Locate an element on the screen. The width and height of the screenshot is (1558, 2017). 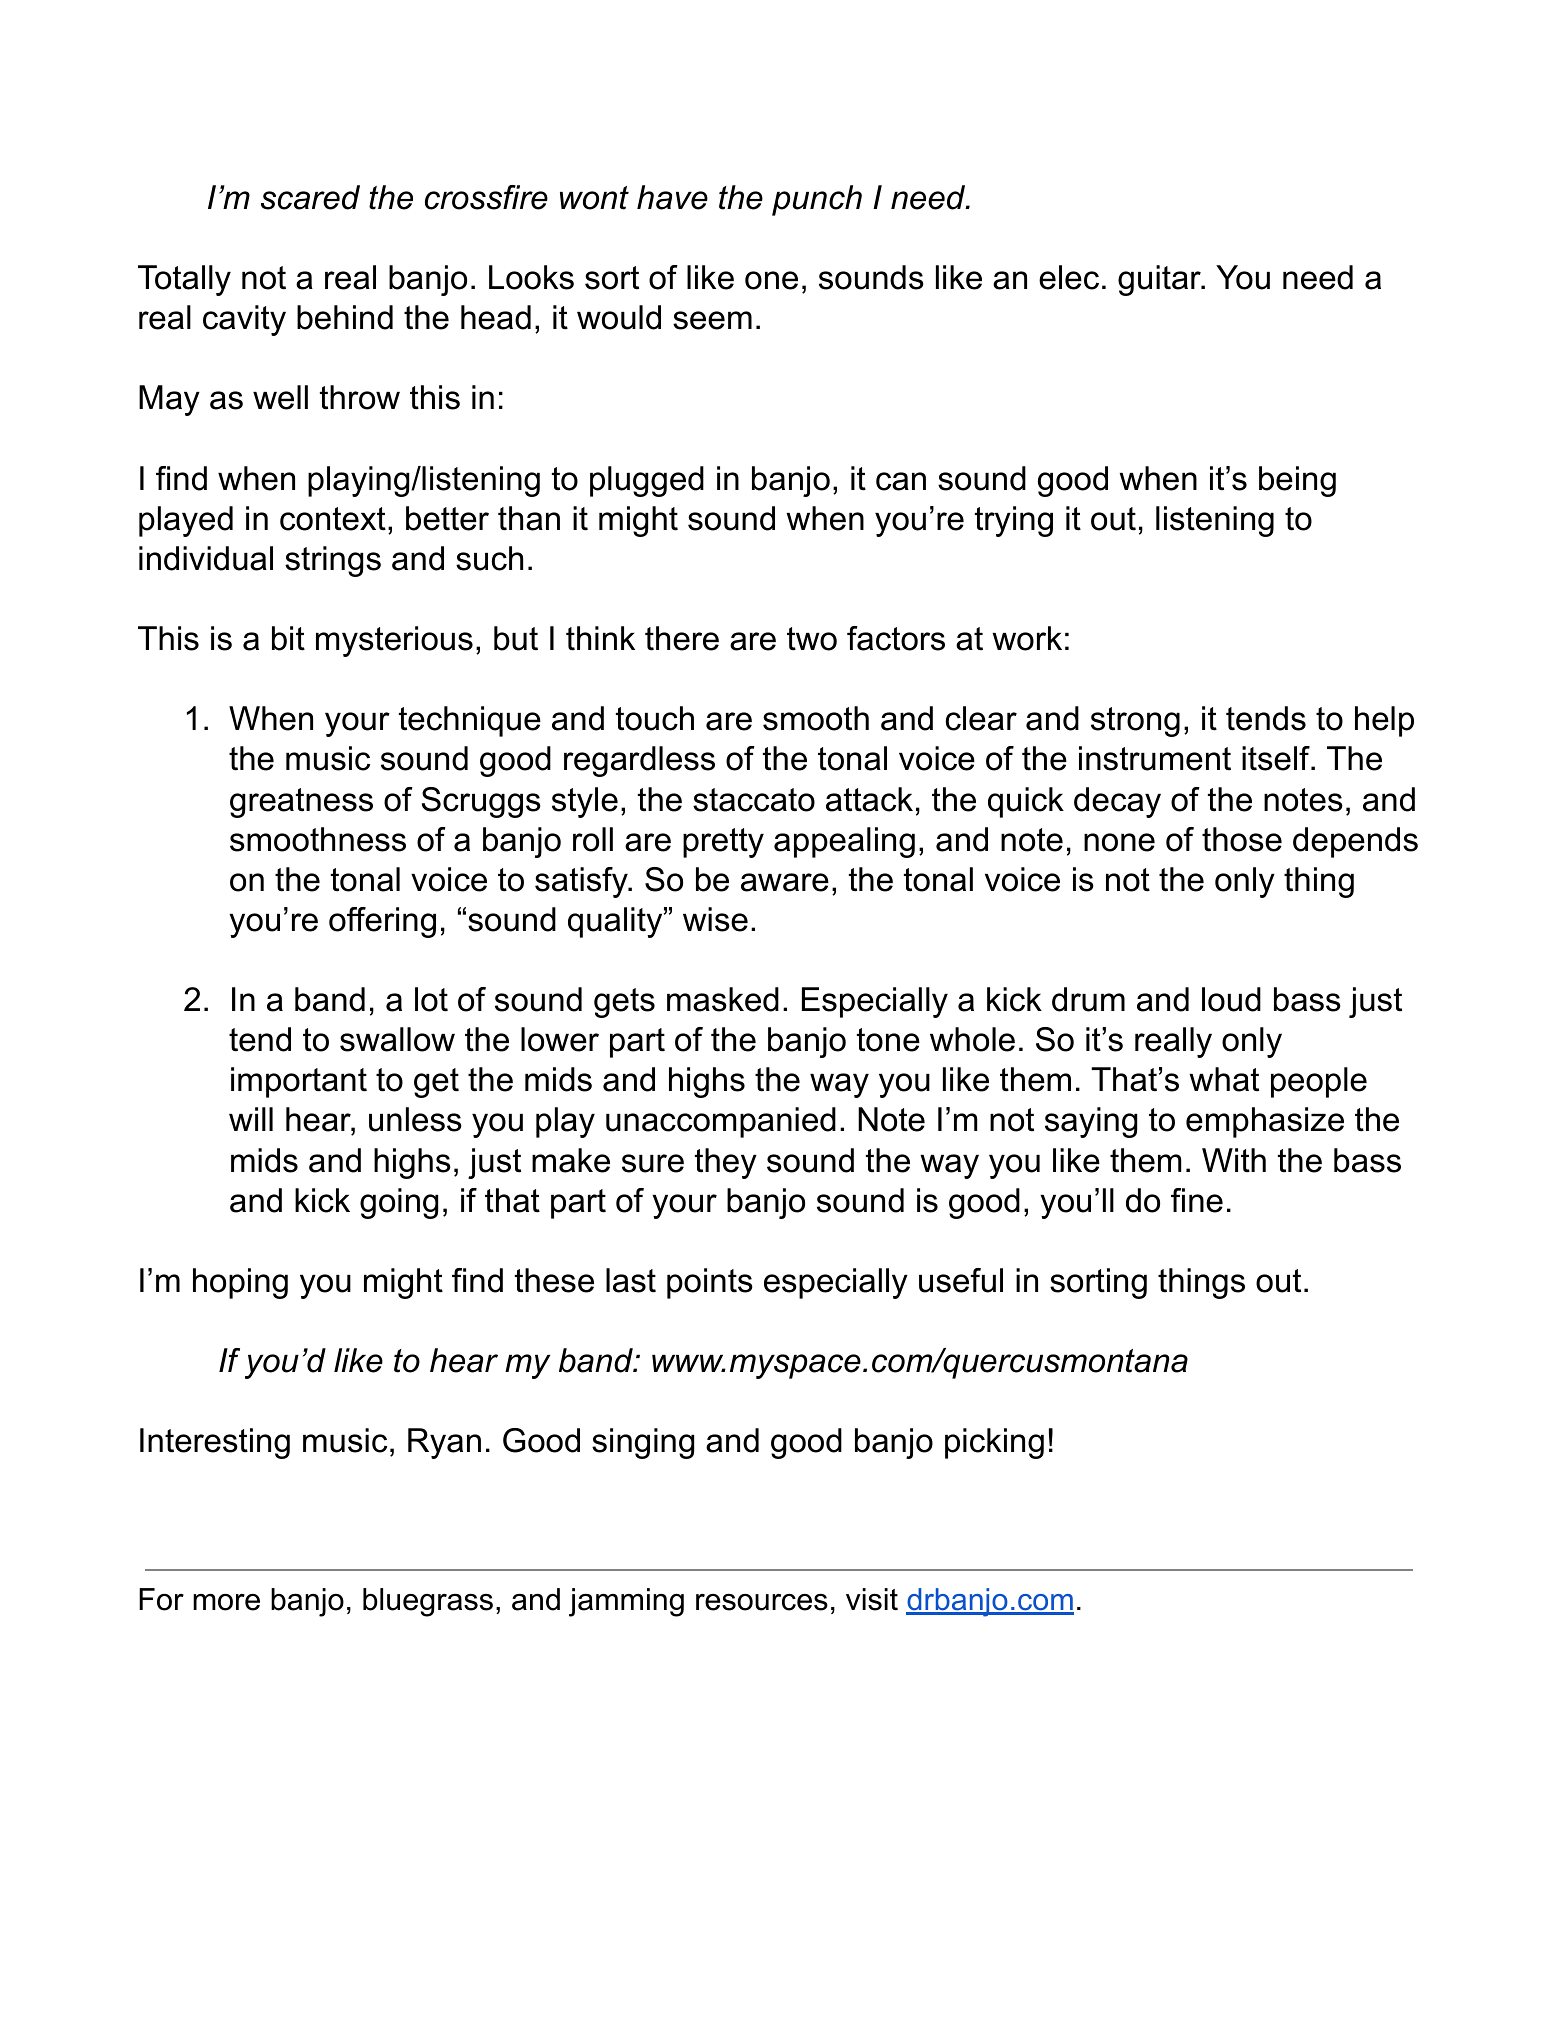
points is located at coordinates (710, 1283).
